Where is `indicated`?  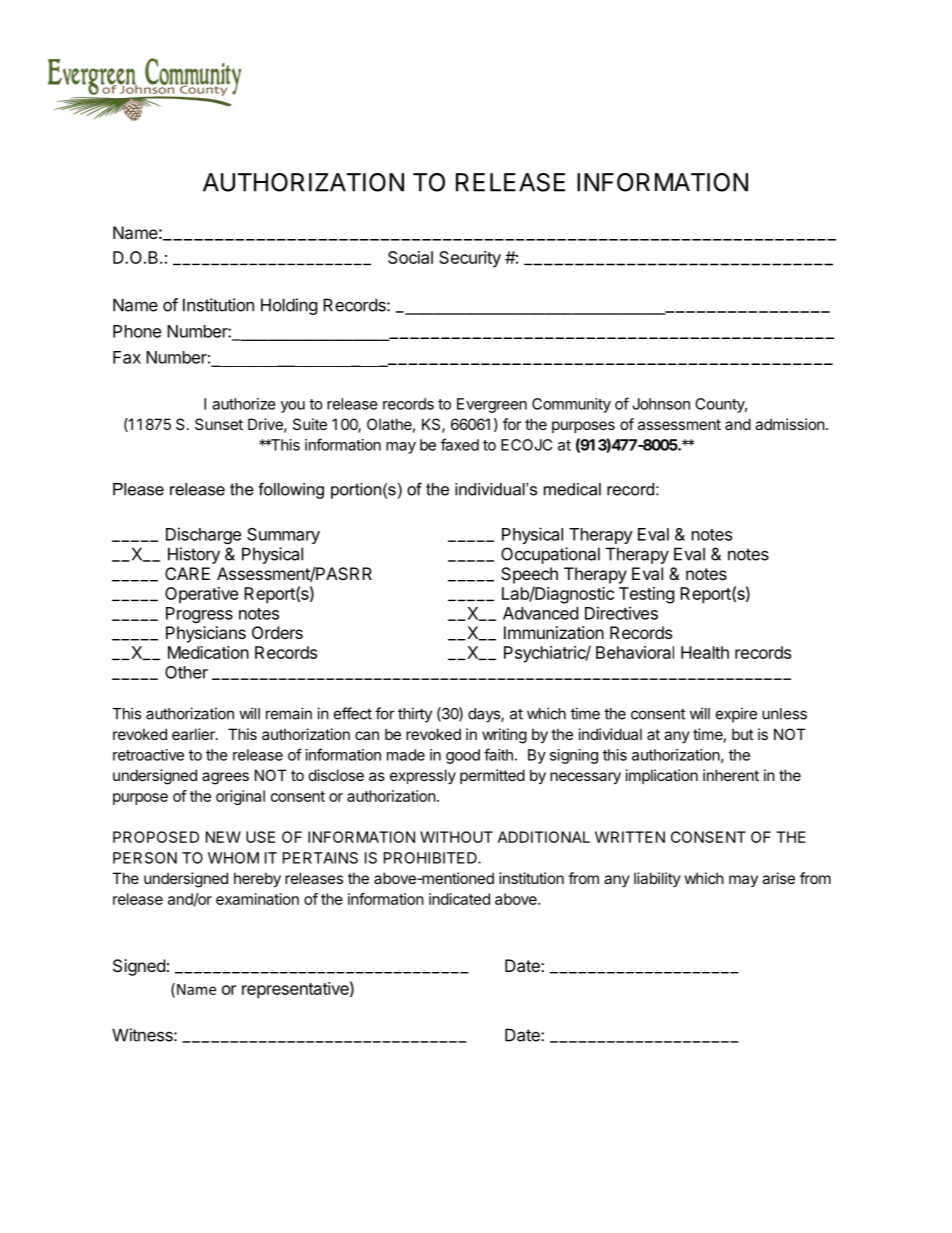 indicated is located at coordinates (459, 899).
